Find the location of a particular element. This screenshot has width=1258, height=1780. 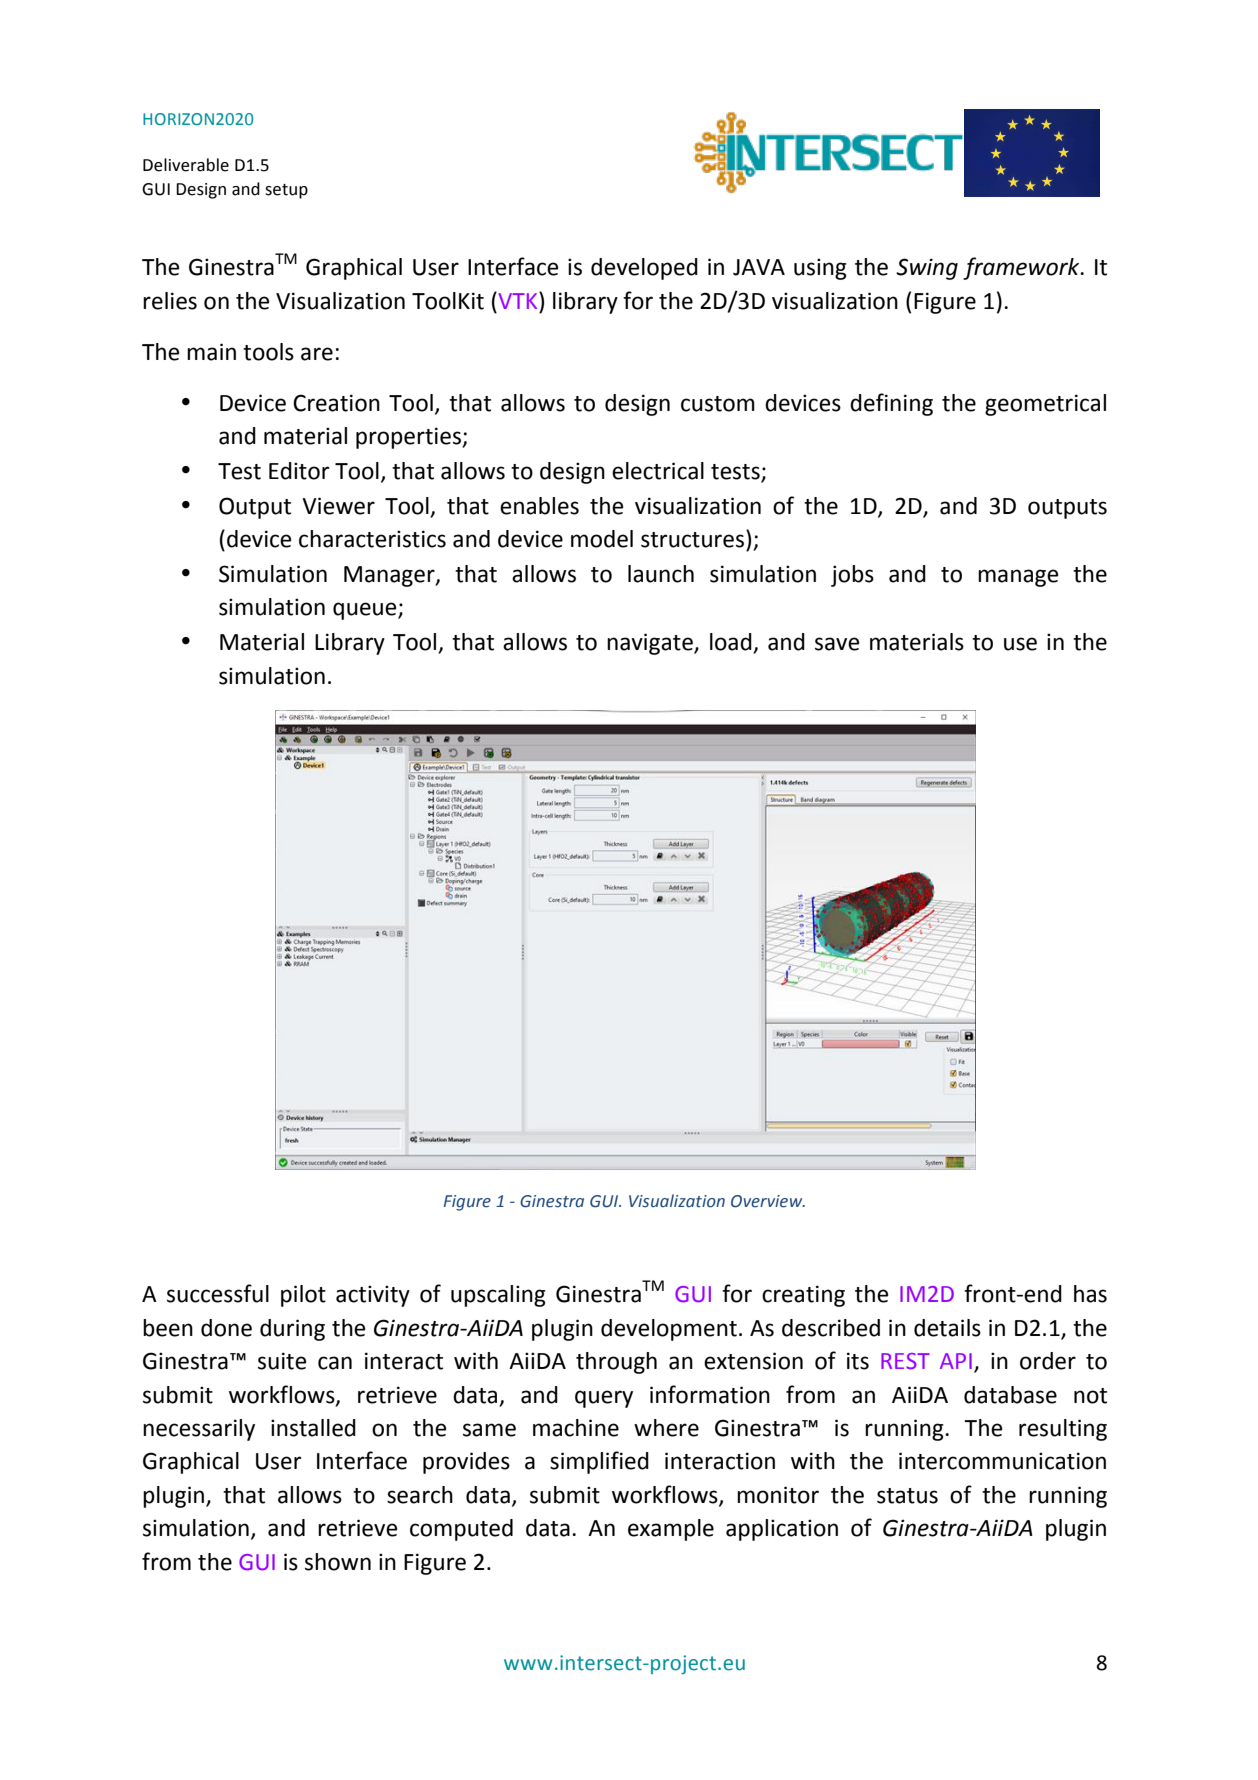

shown is located at coordinates (338, 1562).
